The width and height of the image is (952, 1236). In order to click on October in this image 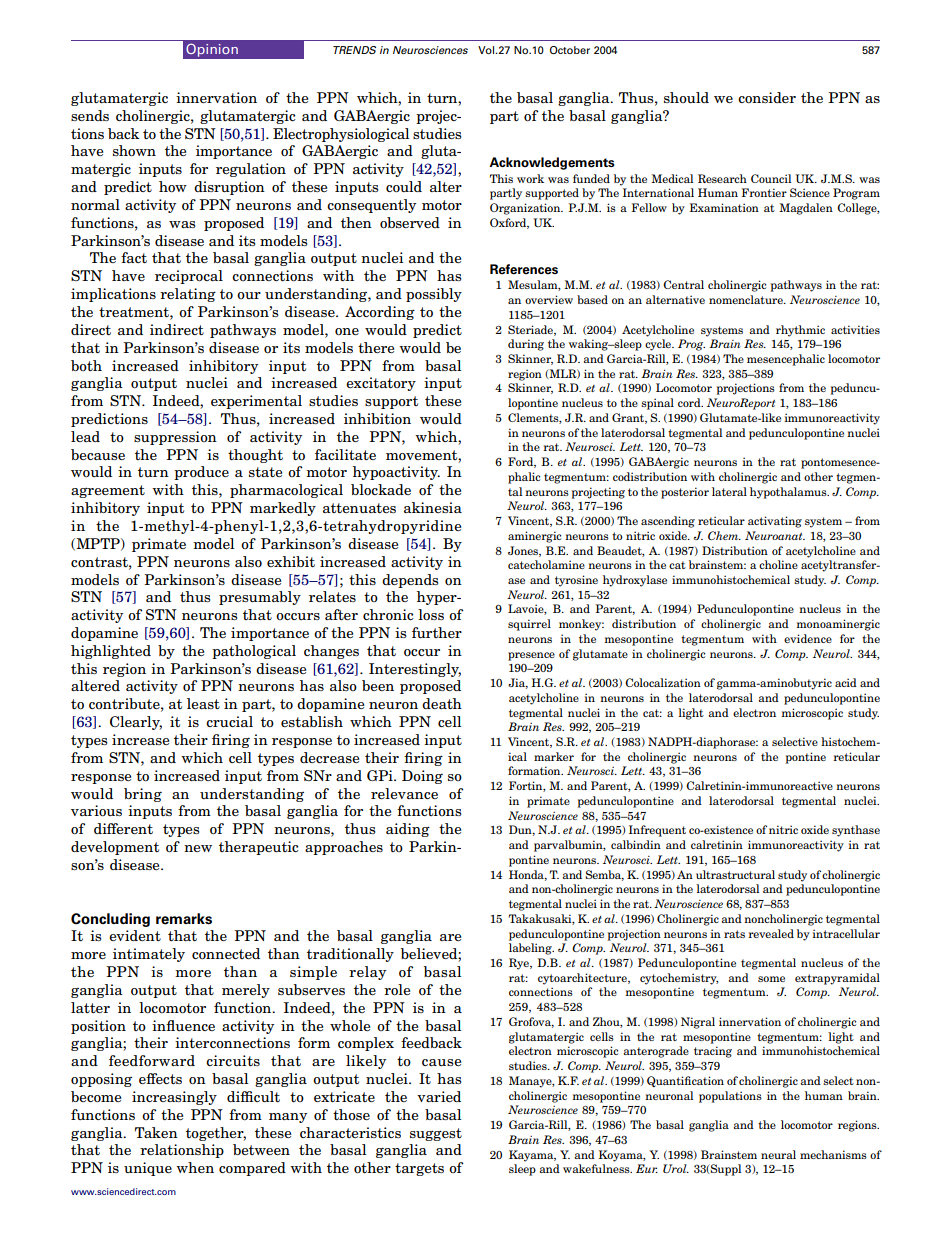, I will do `click(570, 50)`.
